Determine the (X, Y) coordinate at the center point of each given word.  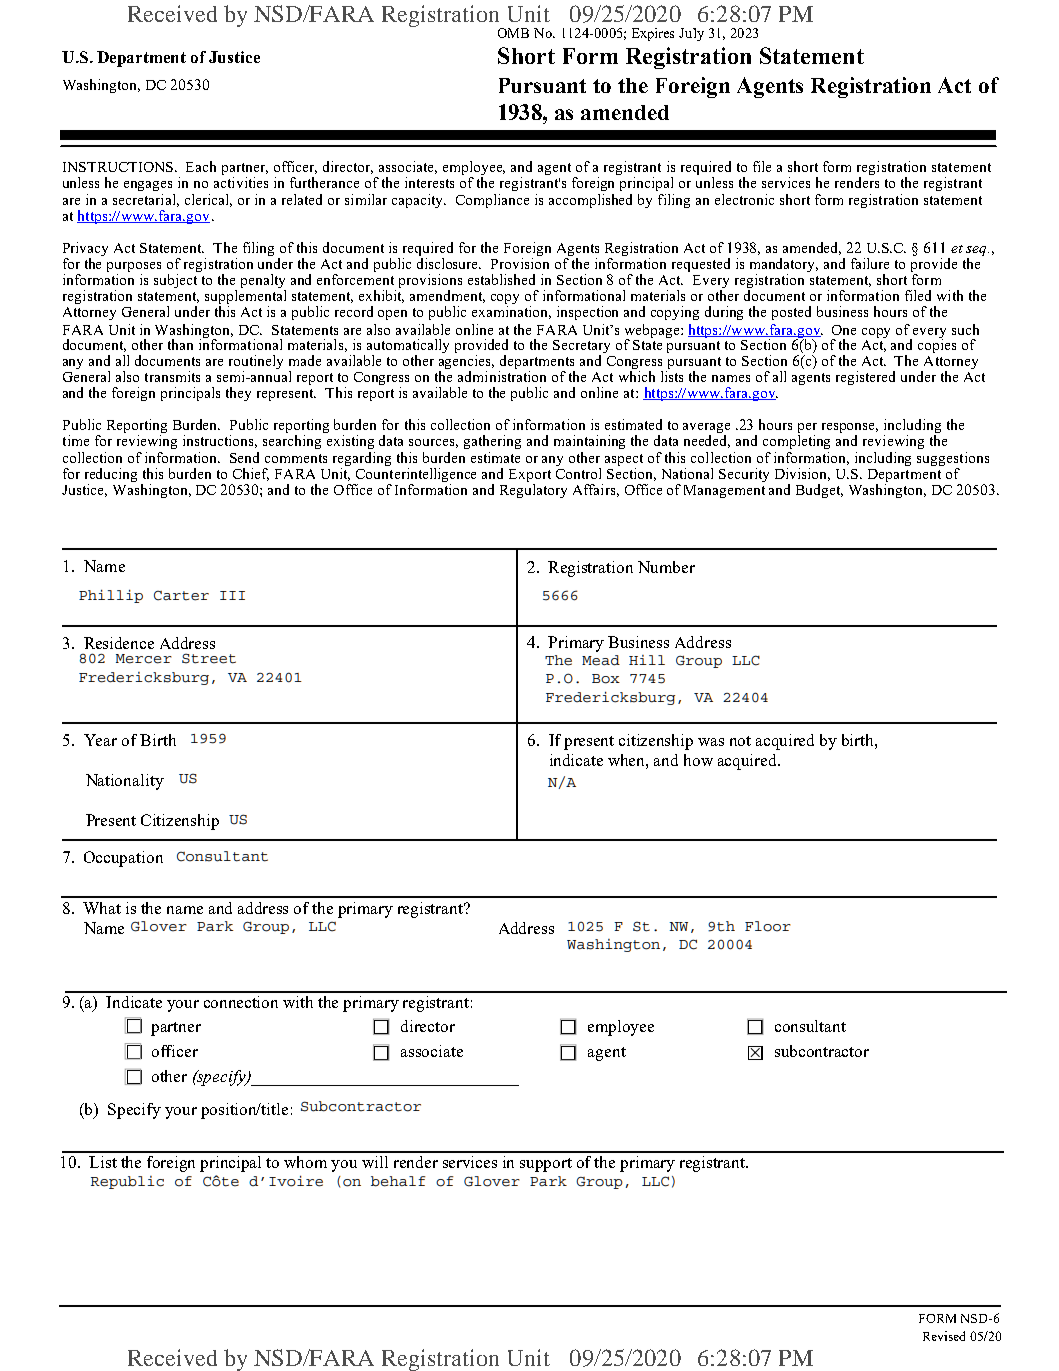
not (740, 741)
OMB (513, 33)
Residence (119, 643)
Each (201, 166)
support (546, 1165)
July (691, 34)
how (698, 760)
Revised (944, 1336)
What (102, 908)
